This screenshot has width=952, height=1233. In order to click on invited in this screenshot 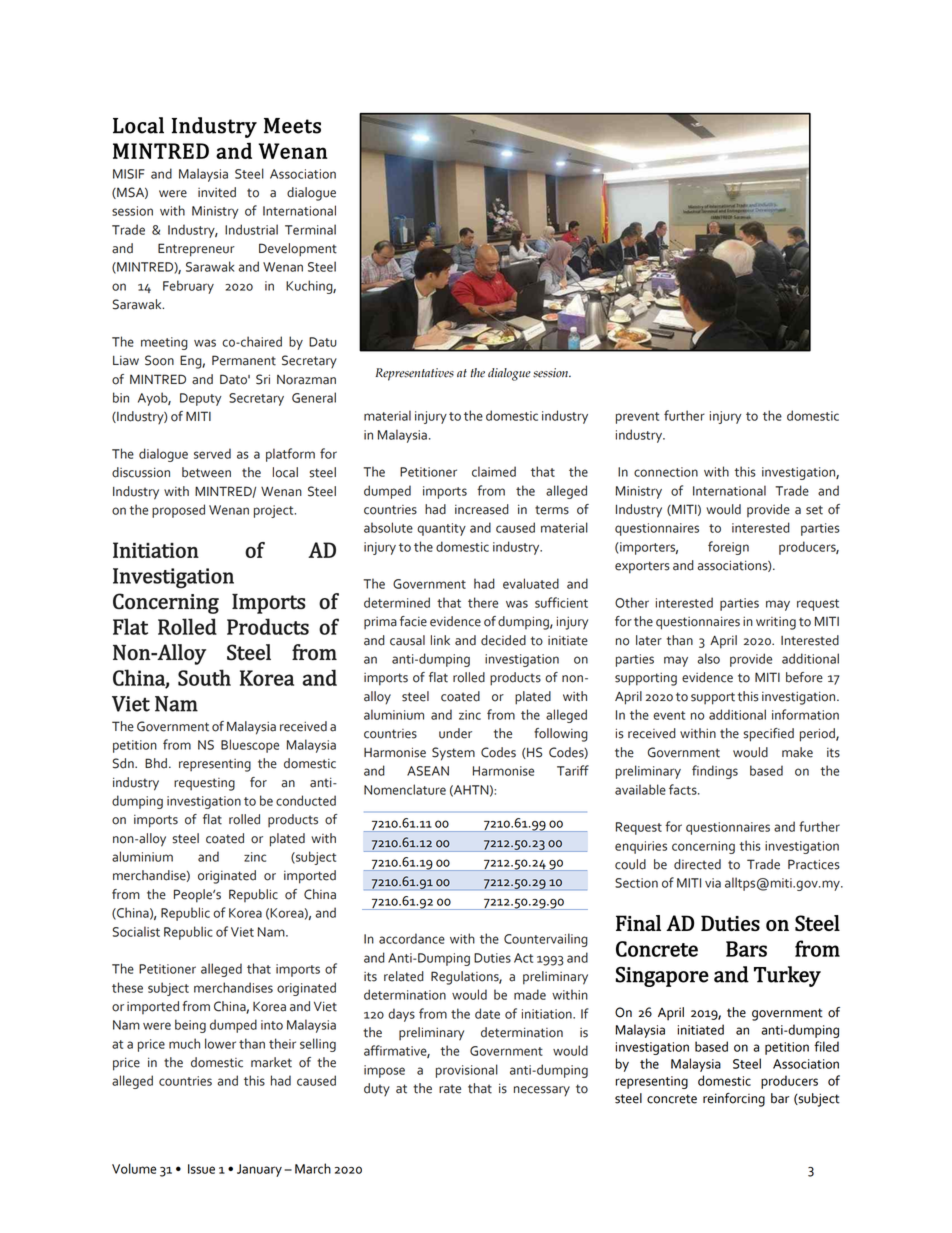, I will do `click(217, 192)`.
